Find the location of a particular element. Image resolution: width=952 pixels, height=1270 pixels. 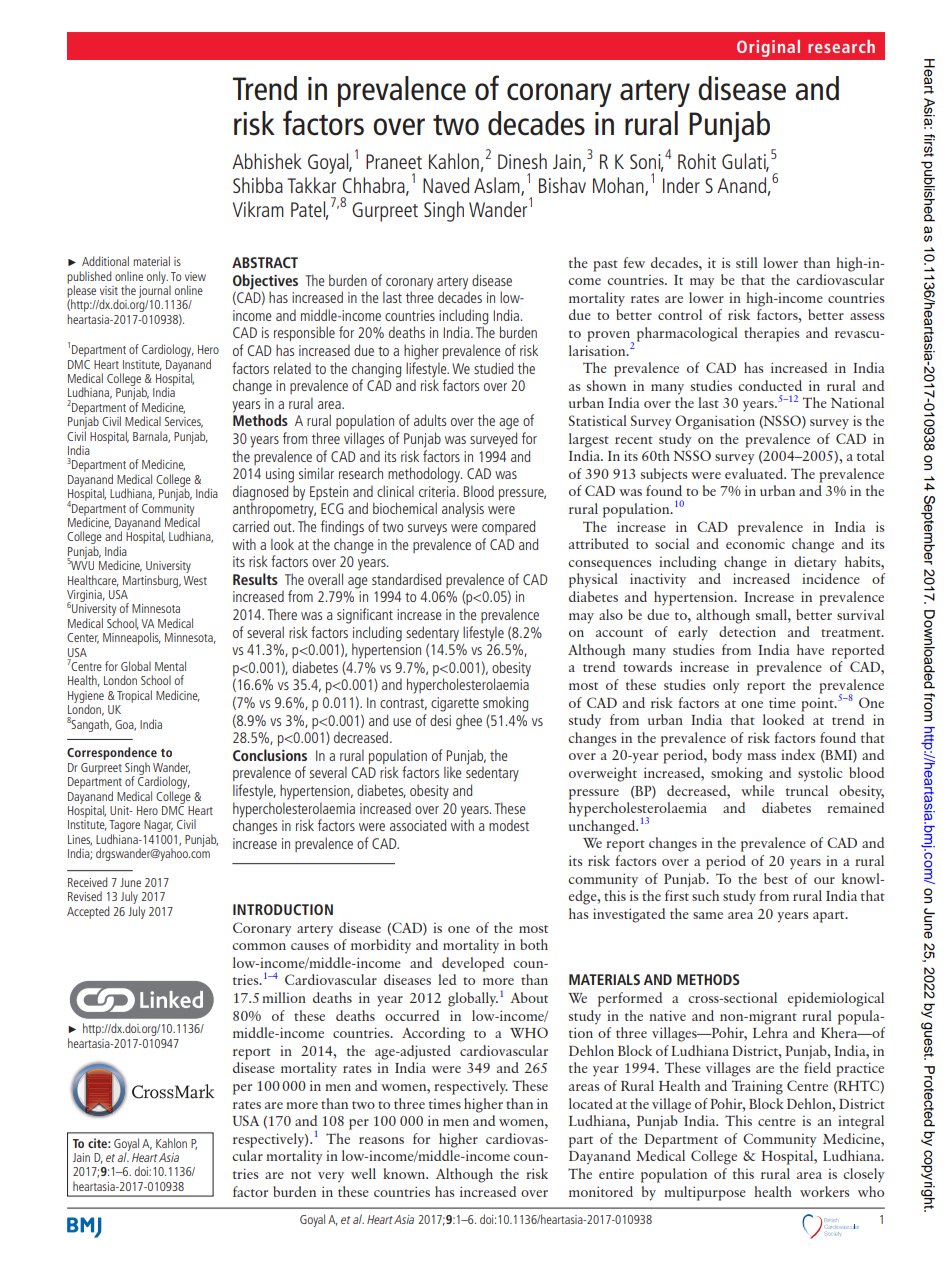

small is located at coordinates (772, 614).
